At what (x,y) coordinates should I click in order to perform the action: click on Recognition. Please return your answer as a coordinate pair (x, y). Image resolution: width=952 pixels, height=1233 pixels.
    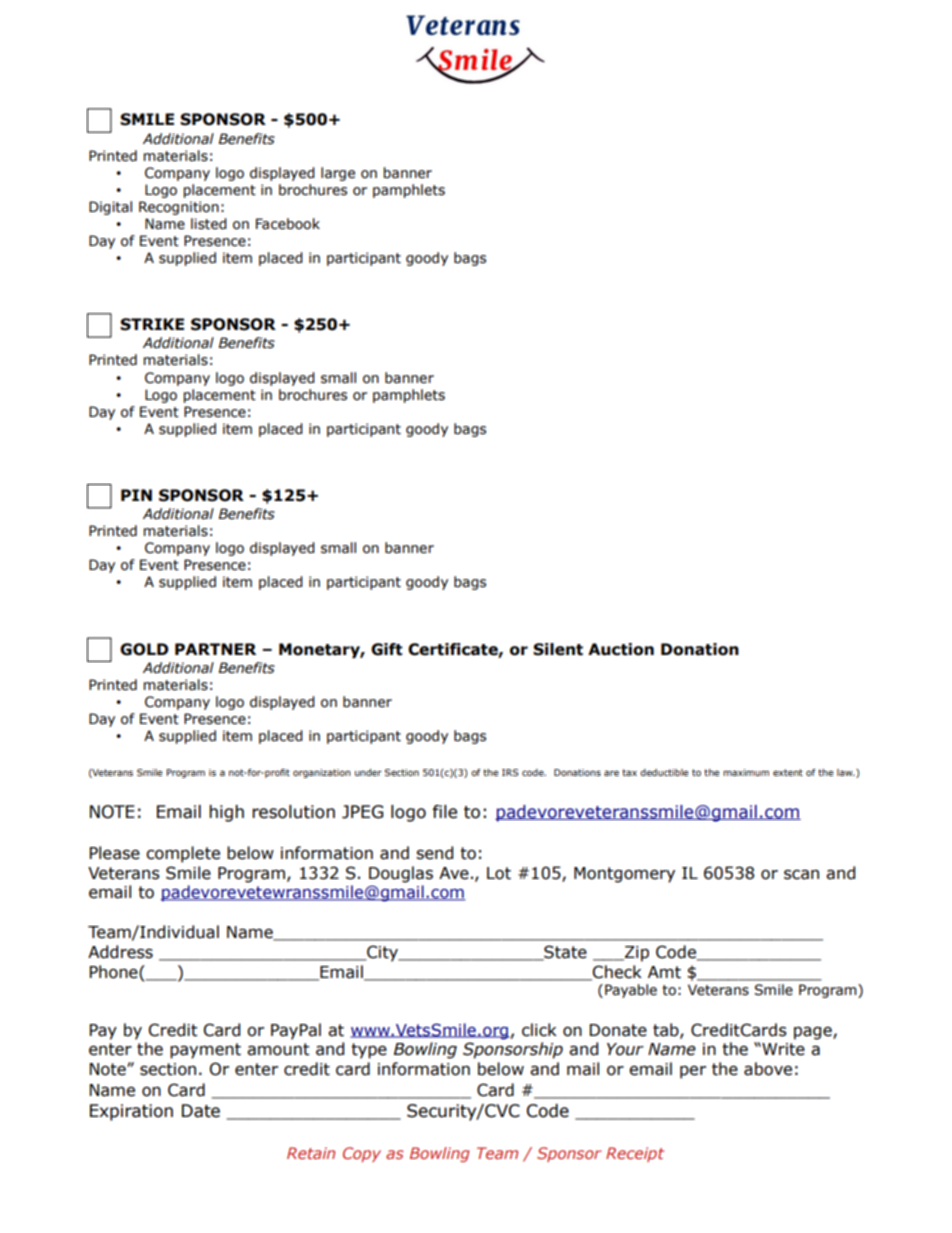
    Looking at the image, I should click on (179, 208).
